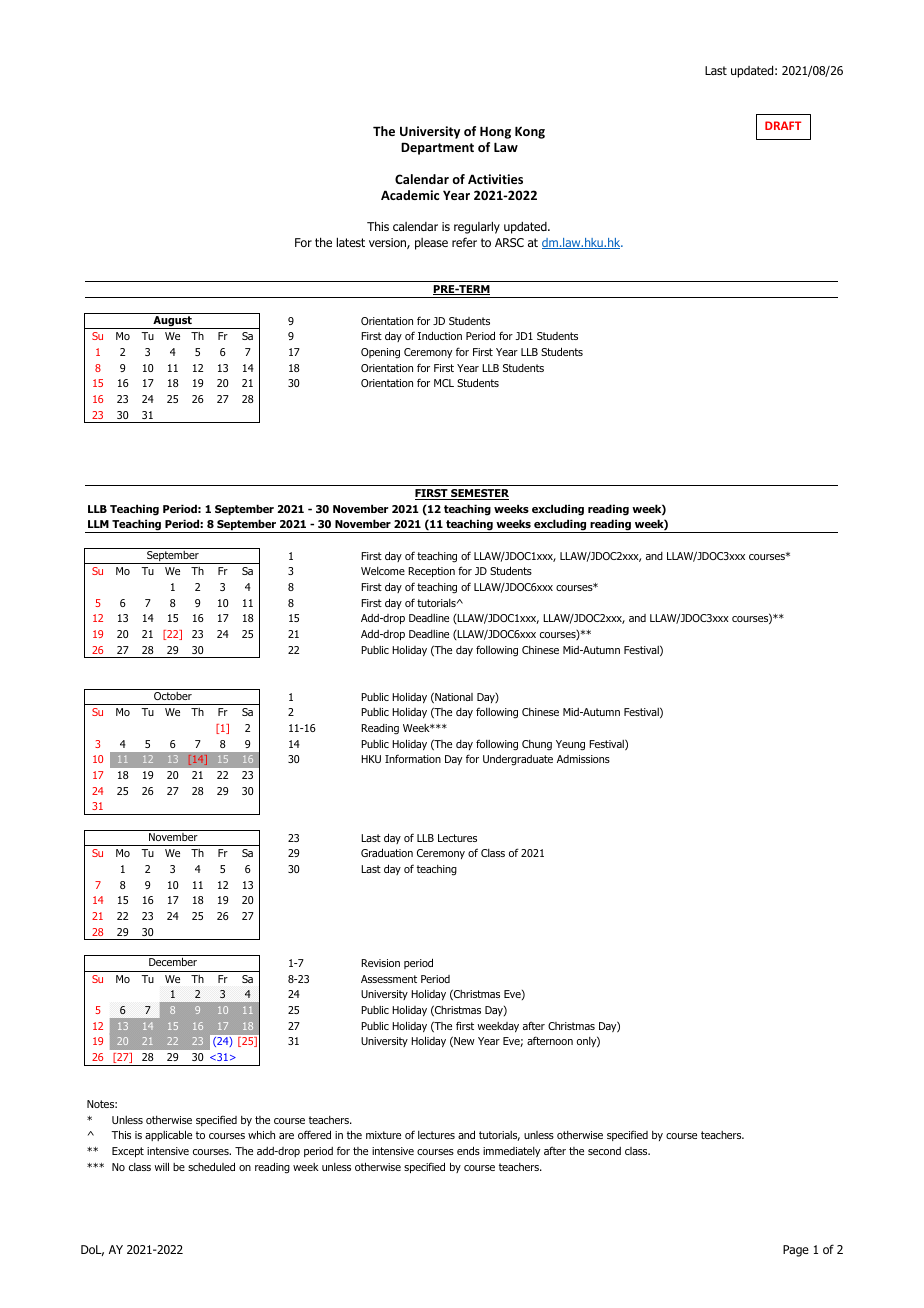 The height and width of the page is (1308, 924). I want to click on will, so click(161, 1166).
